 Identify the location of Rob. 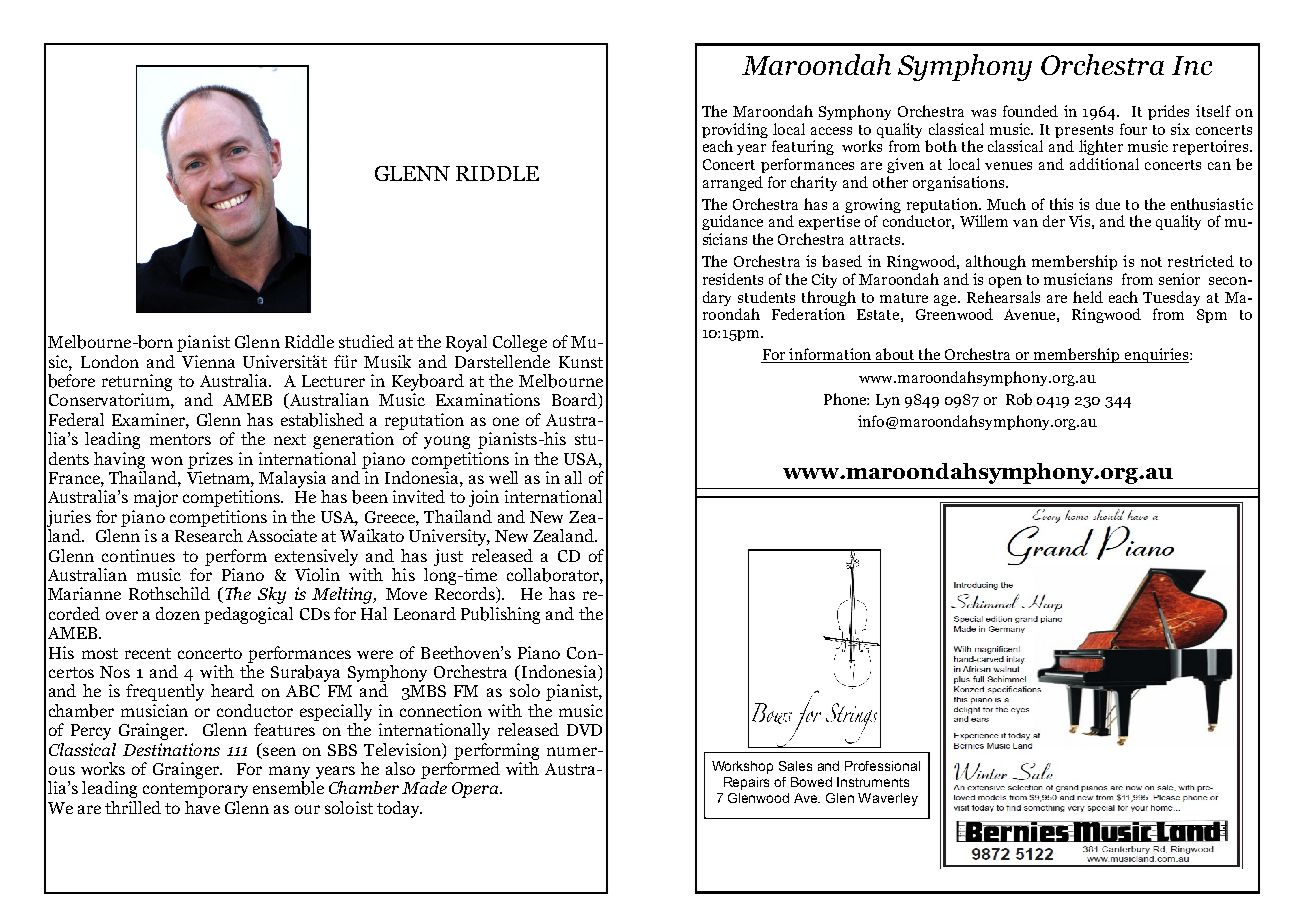
(1019, 399).
